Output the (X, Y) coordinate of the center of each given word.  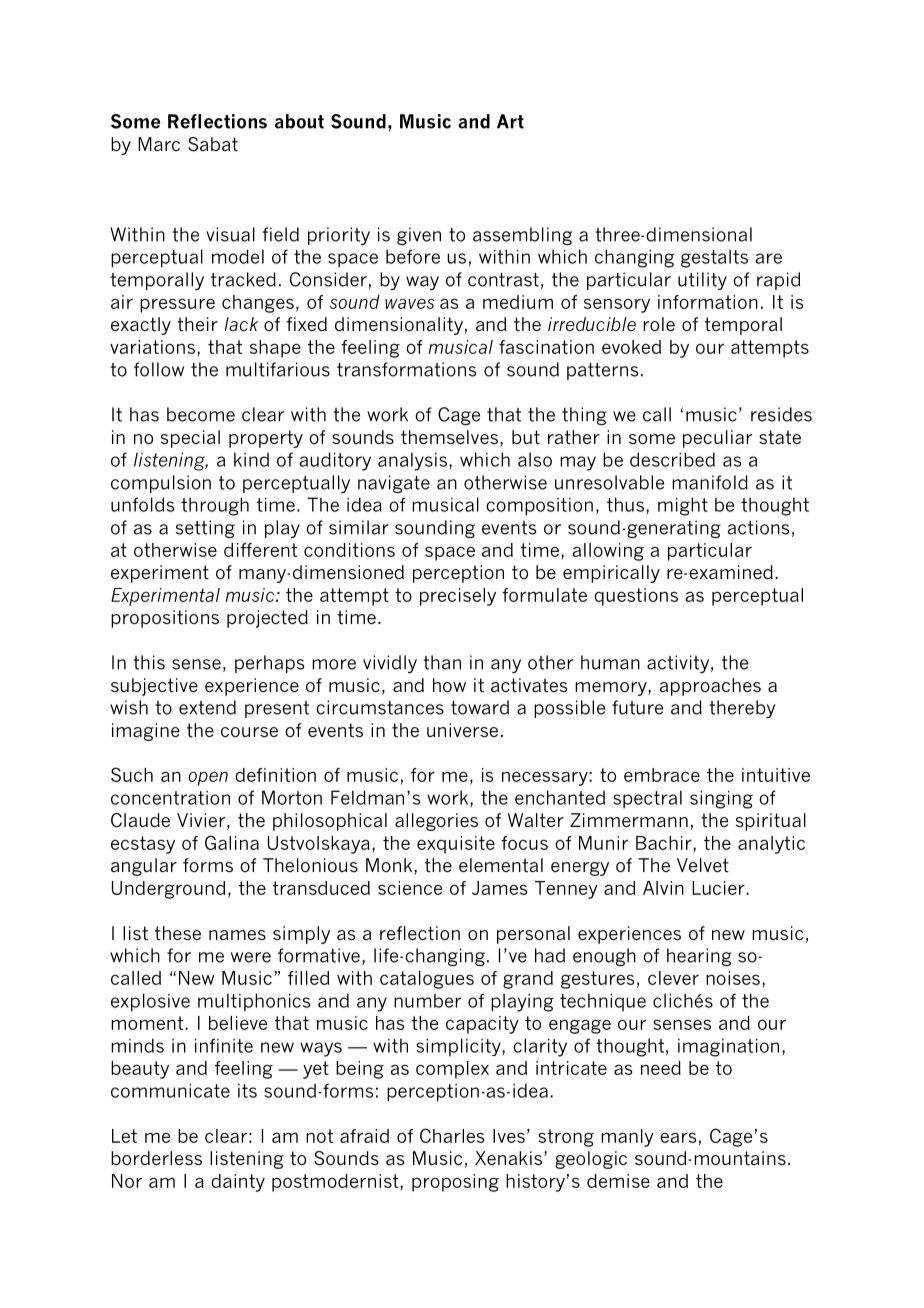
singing (721, 800)
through (215, 506)
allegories (436, 822)
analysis (412, 461)
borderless (156, 1158)
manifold (710, 482)
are (769, 258)
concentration (170, 798)
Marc (159, 144)
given (419, 236)
